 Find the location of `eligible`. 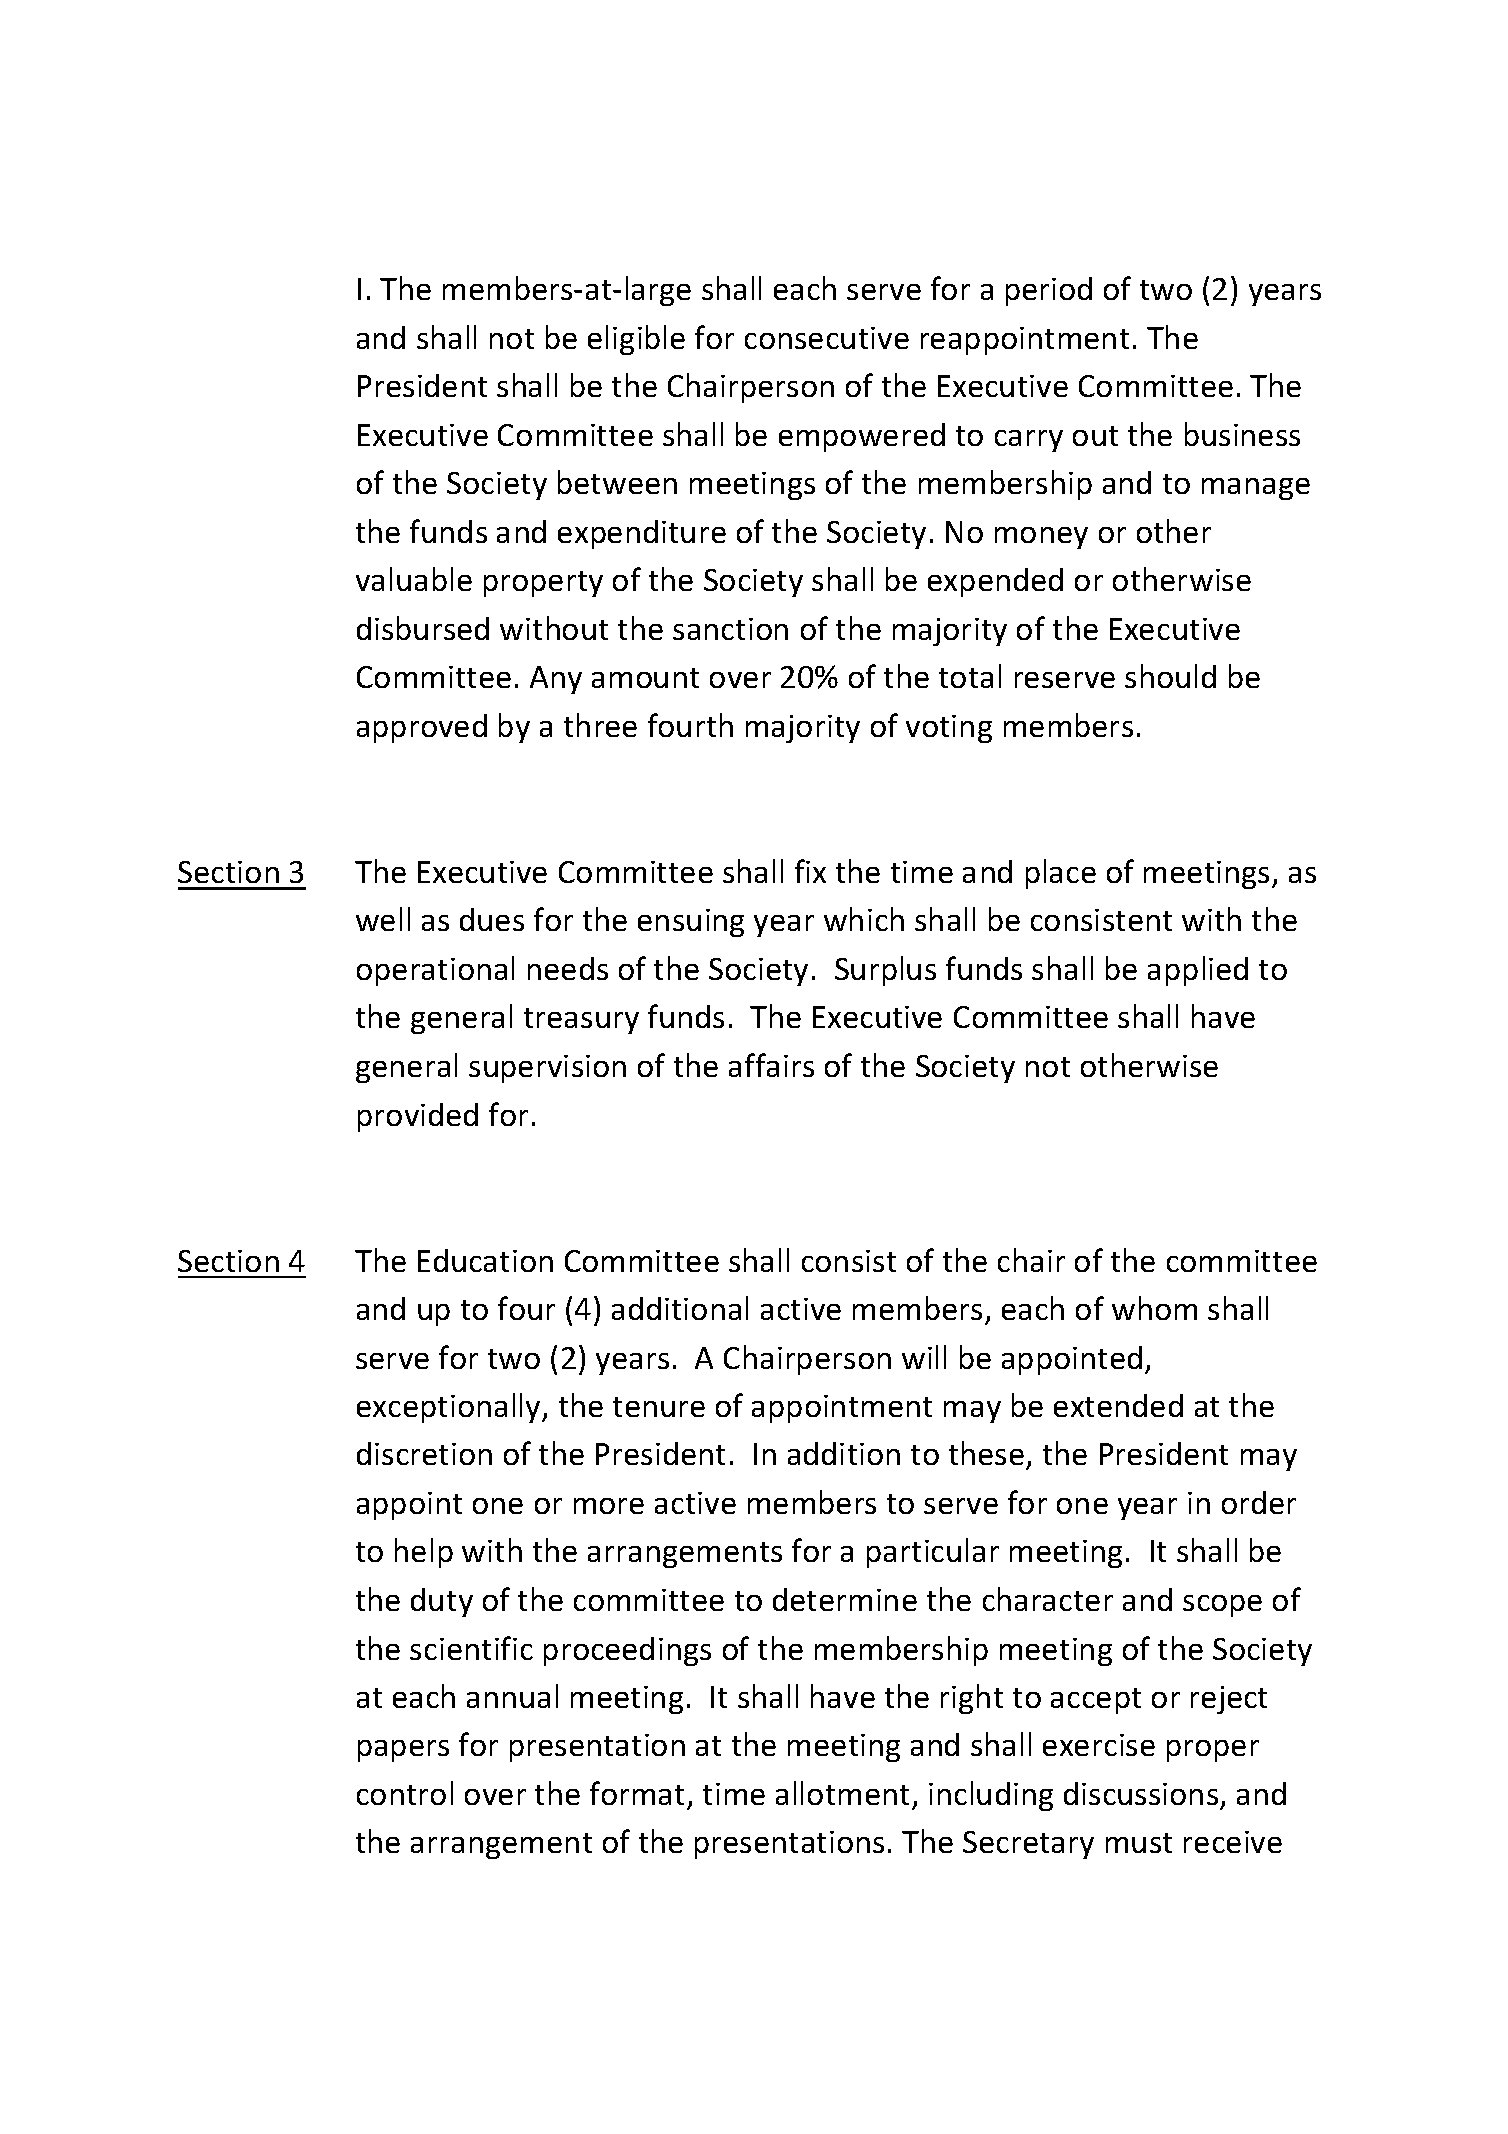

eligible is located at coordinates (636, 340).
